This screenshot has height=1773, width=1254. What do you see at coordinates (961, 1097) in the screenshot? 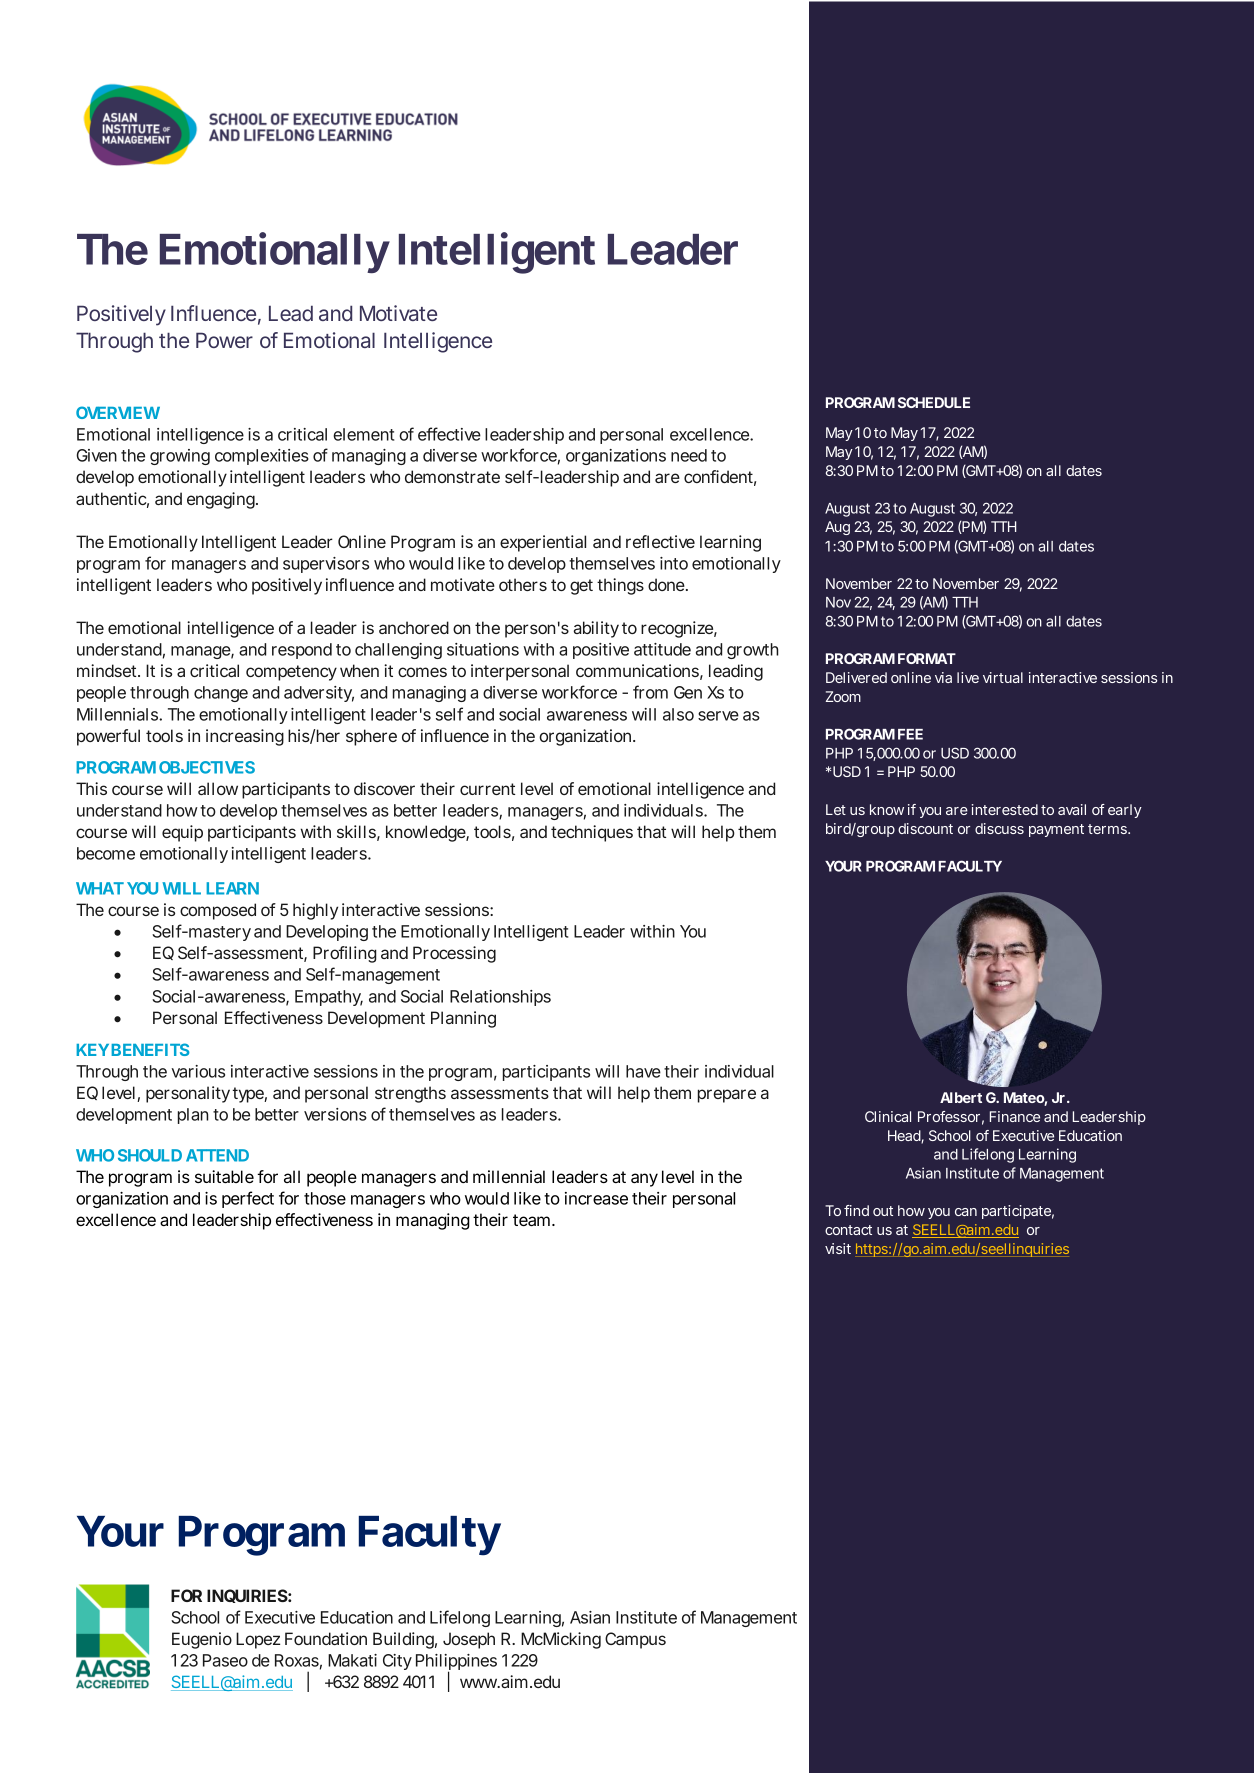
I see `Albert` at bounding box center [961, 1097].
